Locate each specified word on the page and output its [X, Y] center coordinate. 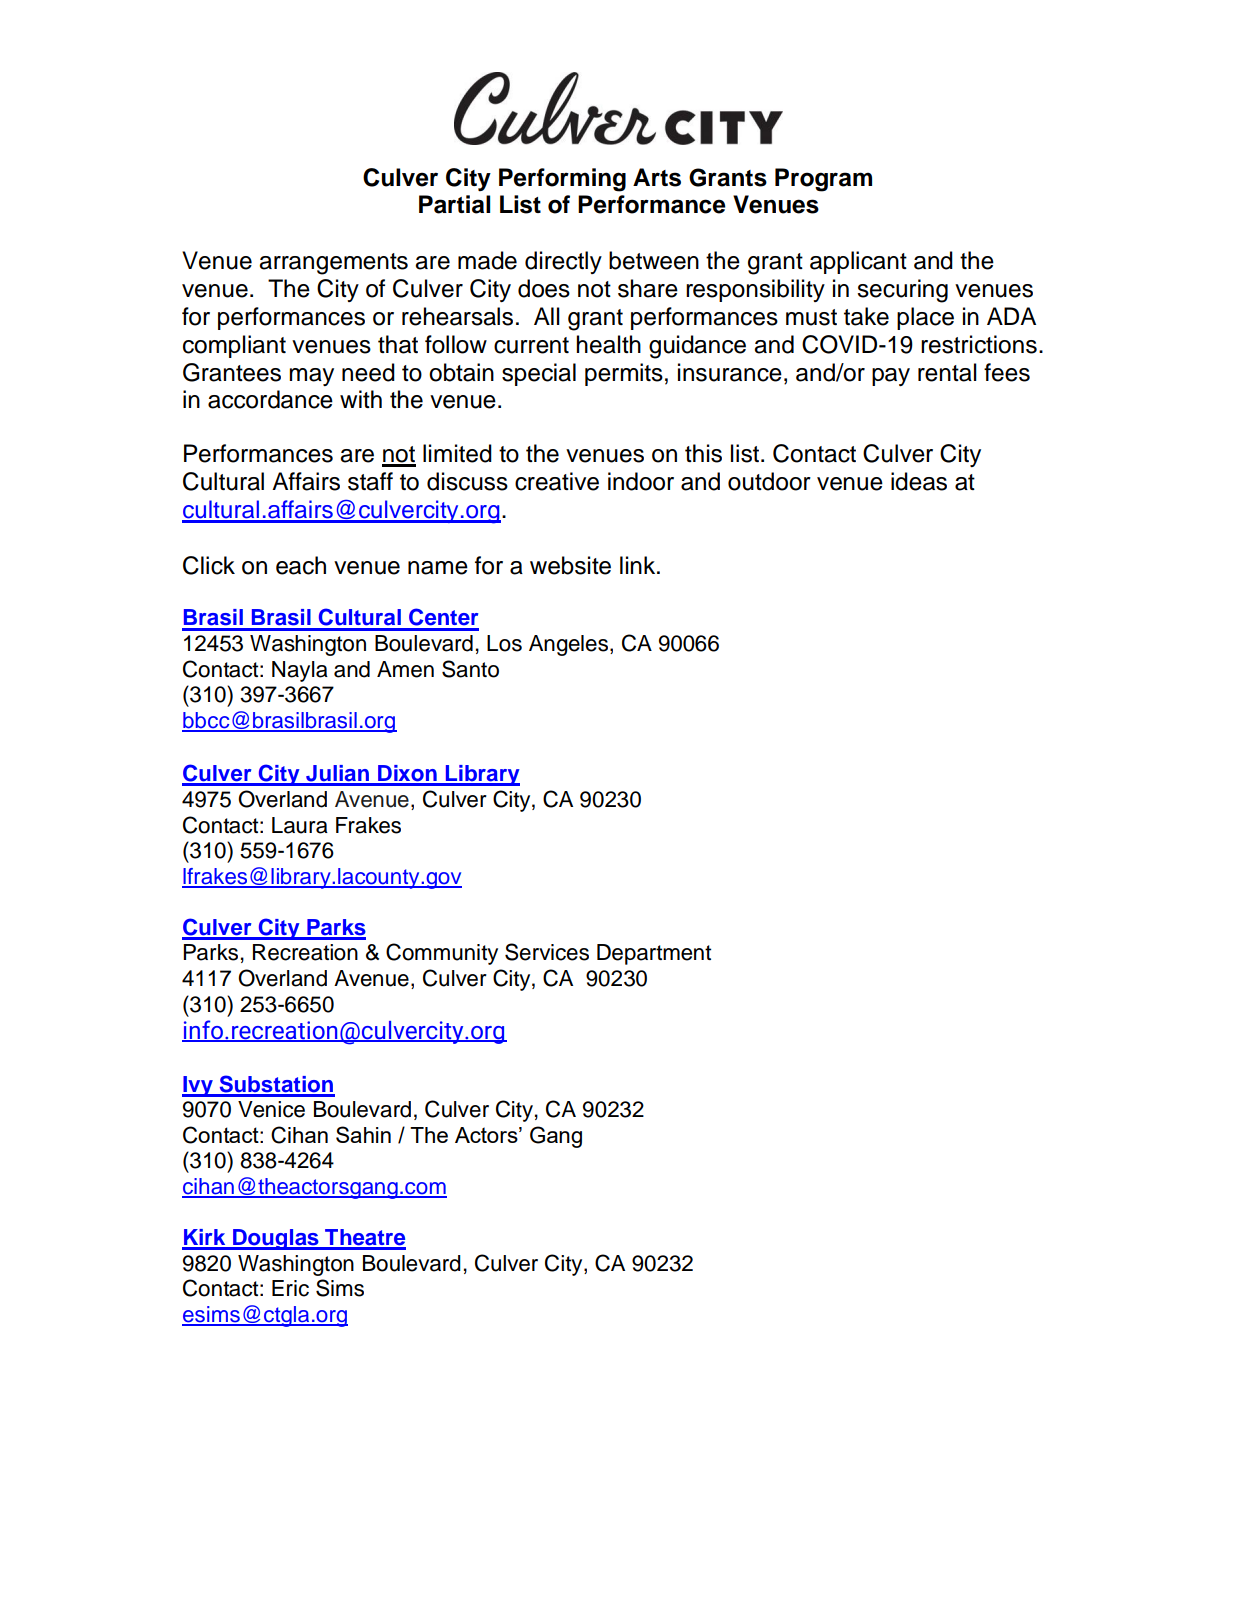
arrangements [333, 264]
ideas [919, 481]
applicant [858, 262]
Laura [300, 825]
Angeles [570, 645]
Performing [562, 180]
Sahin [363, 1134]
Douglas [276, 1239]
